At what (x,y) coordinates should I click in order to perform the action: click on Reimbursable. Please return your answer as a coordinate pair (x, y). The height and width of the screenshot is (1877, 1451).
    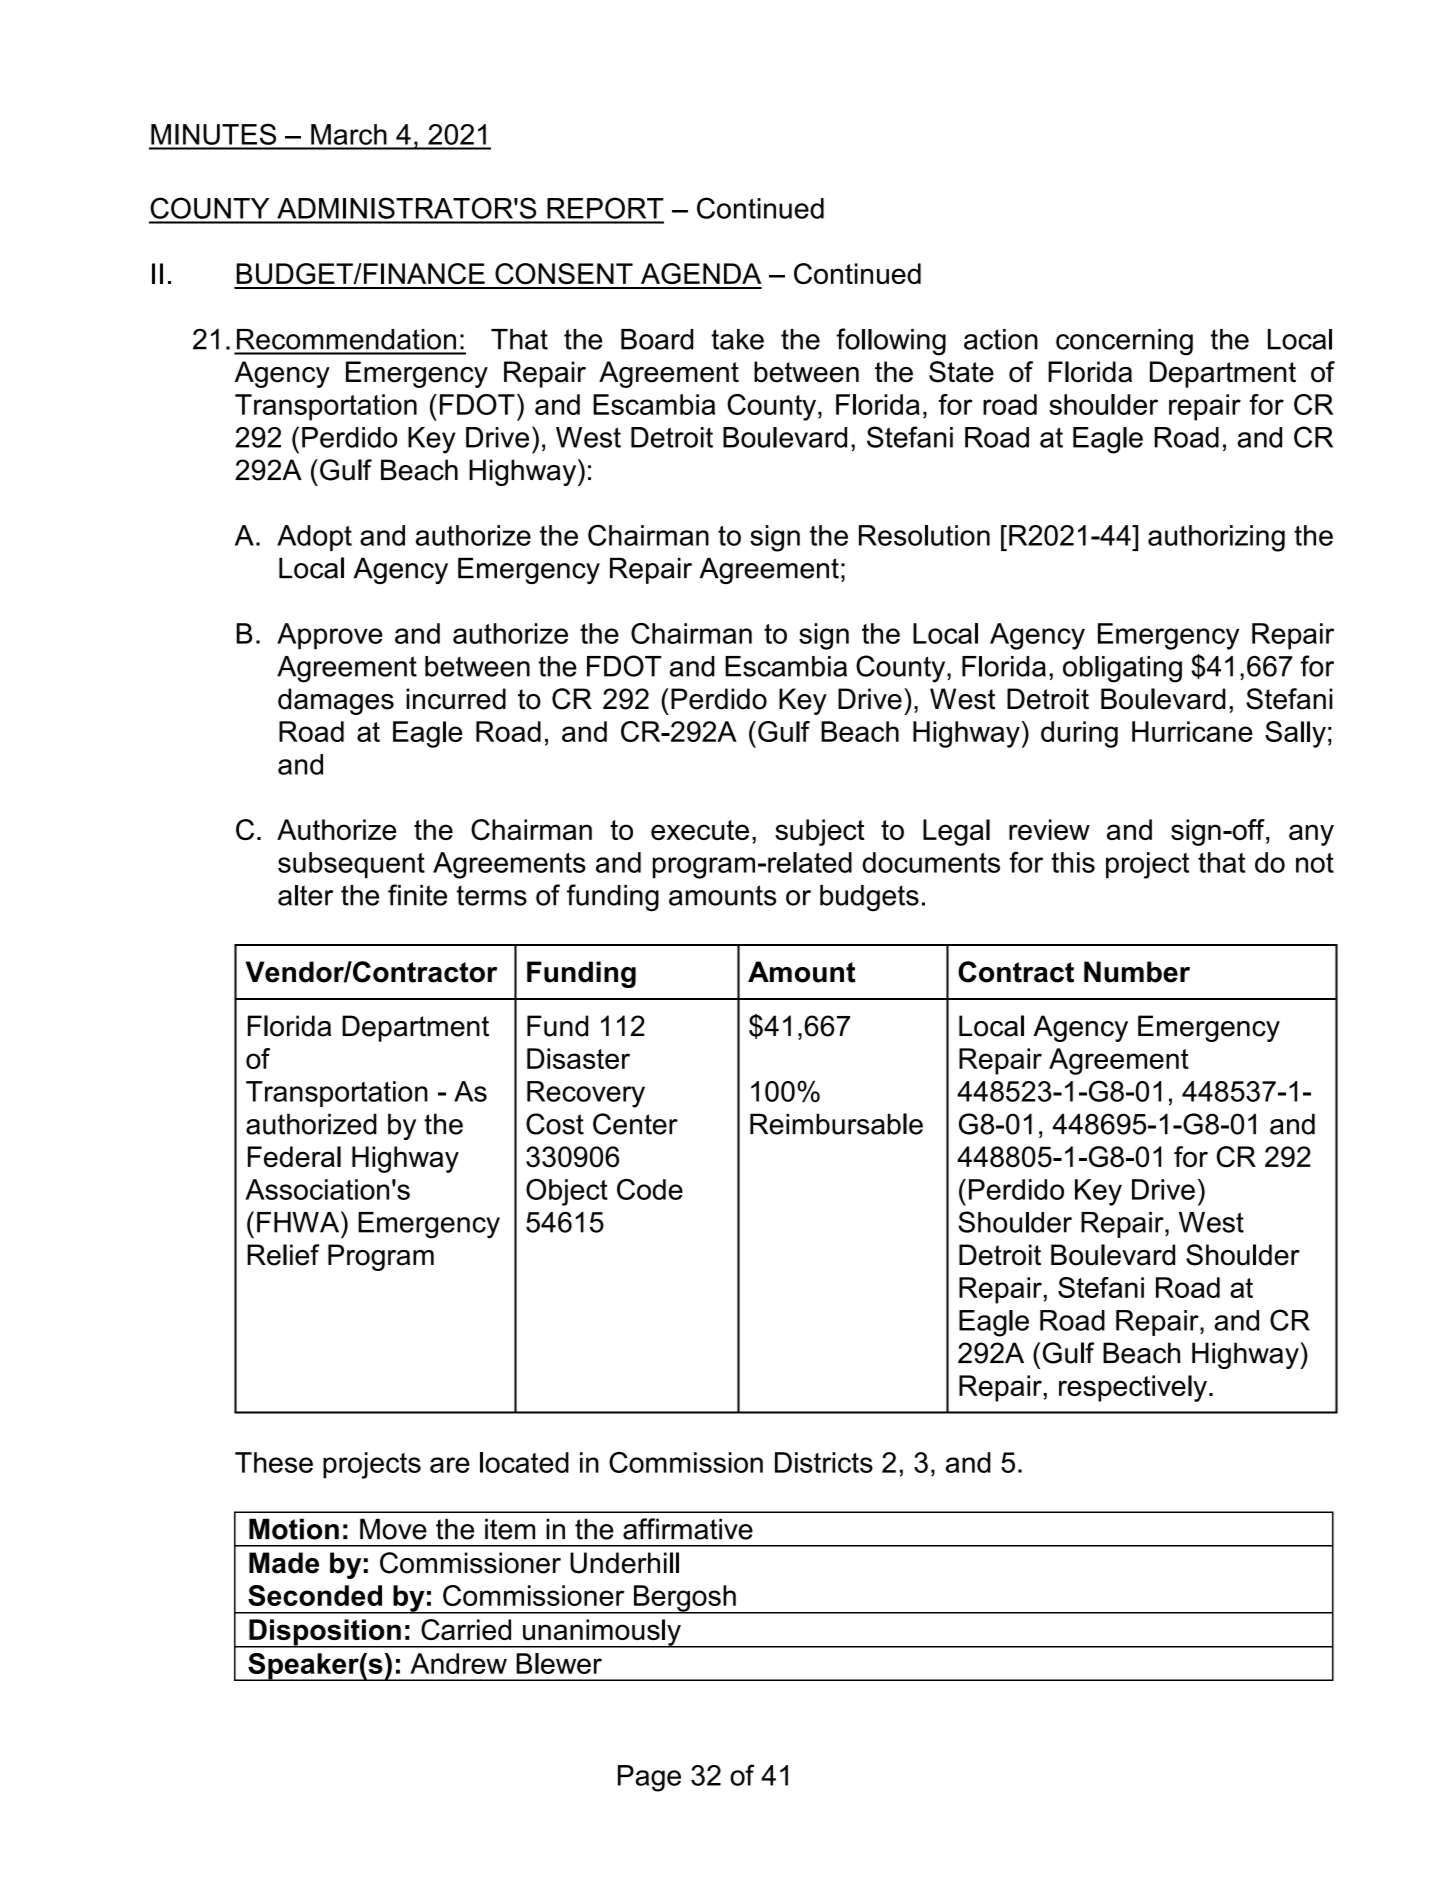
    Looking at the image, I should click on (836, 1124).
